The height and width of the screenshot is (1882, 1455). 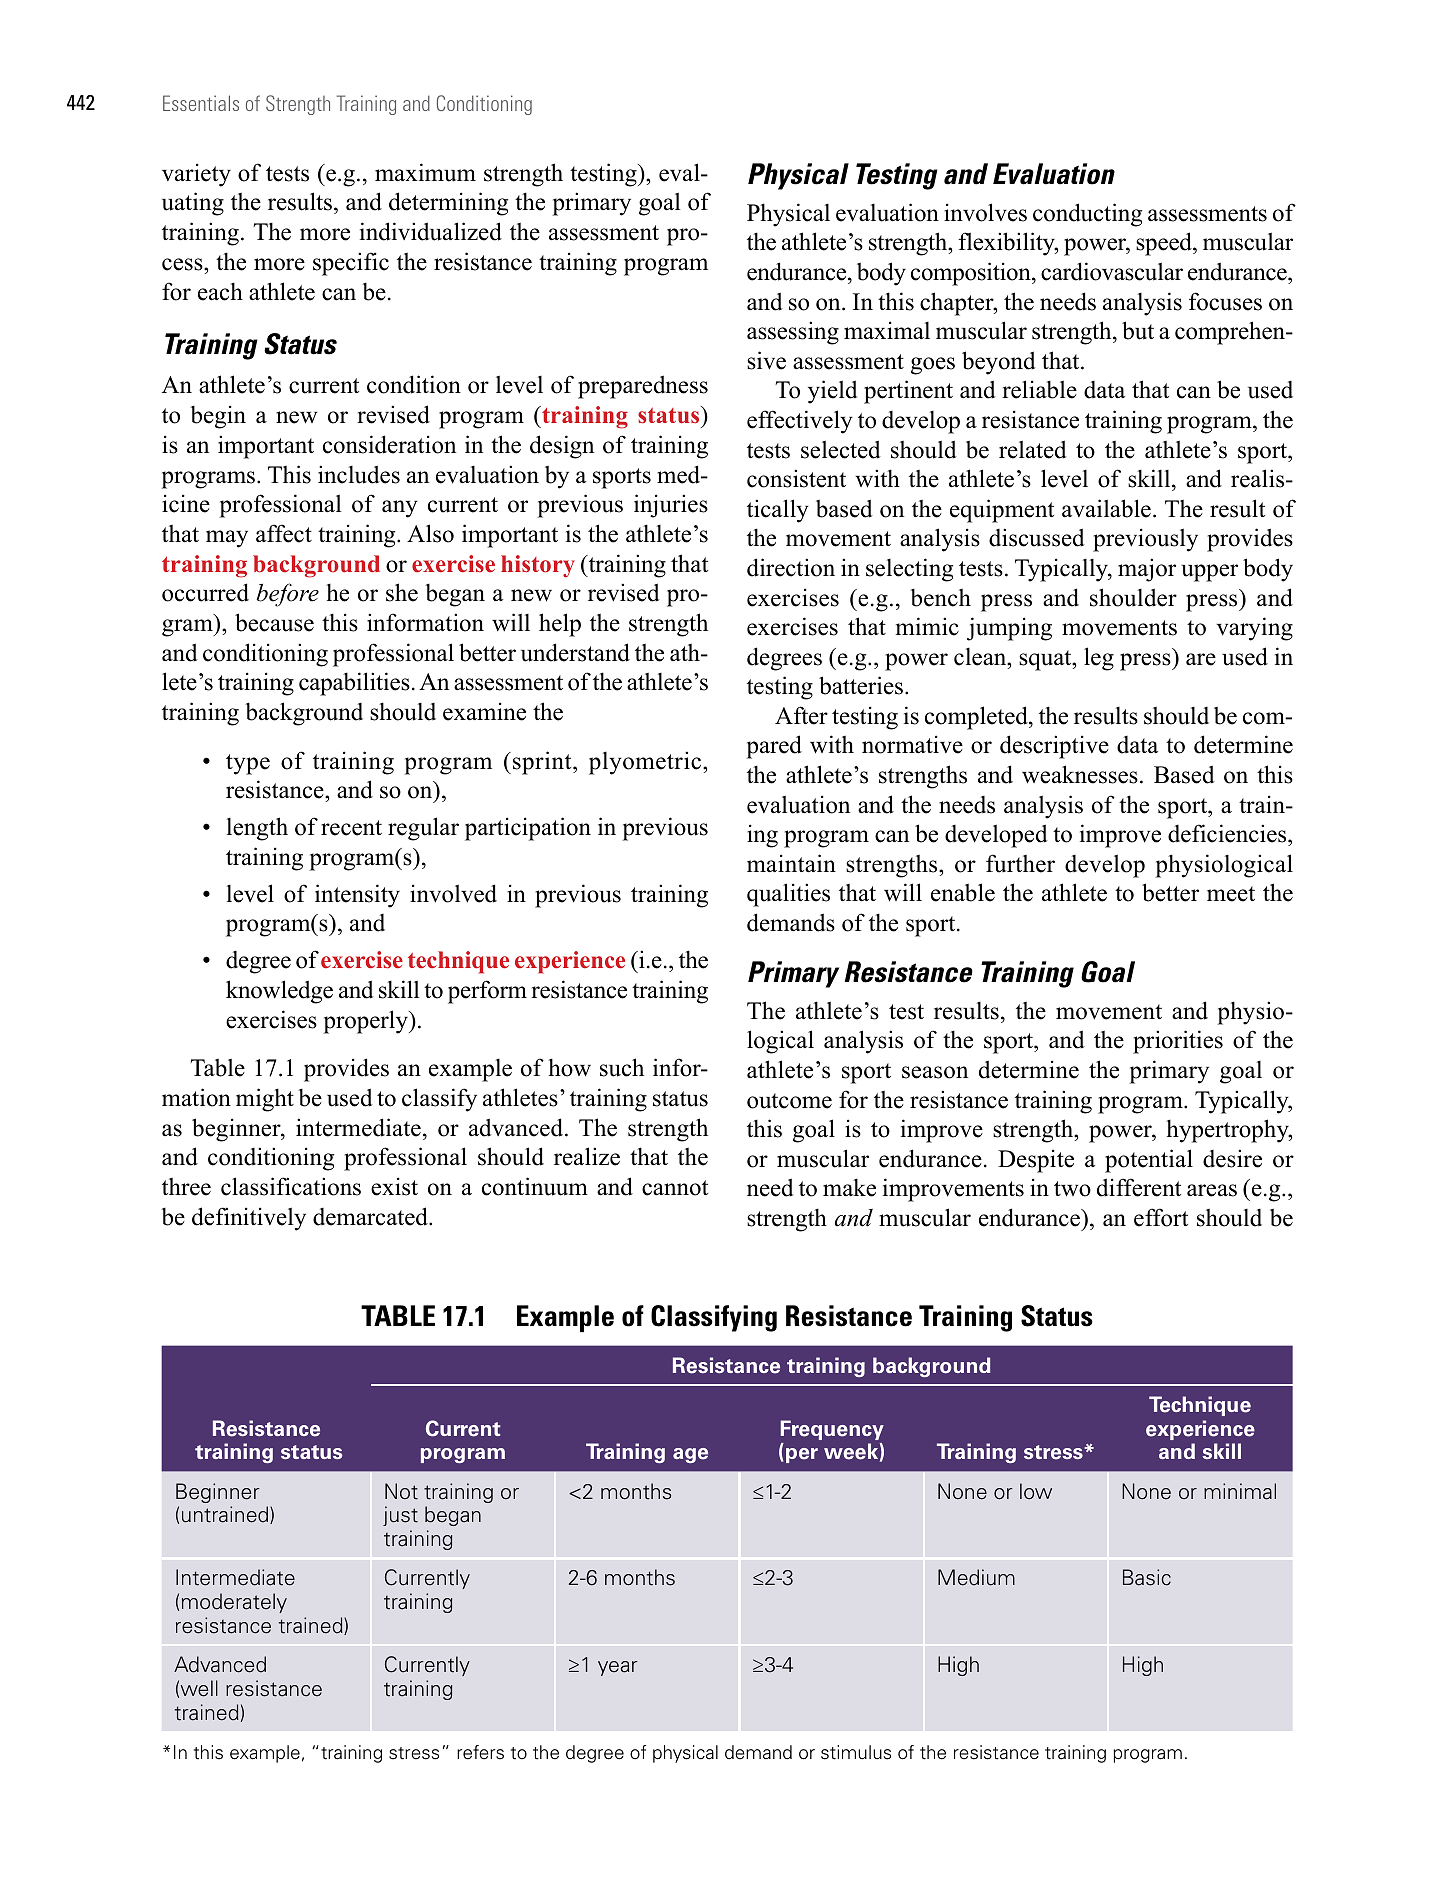 What do you see at coordinates (371, 1216) in the screenshot?
I see `demarcated` at bounding box center [371, 1216].
